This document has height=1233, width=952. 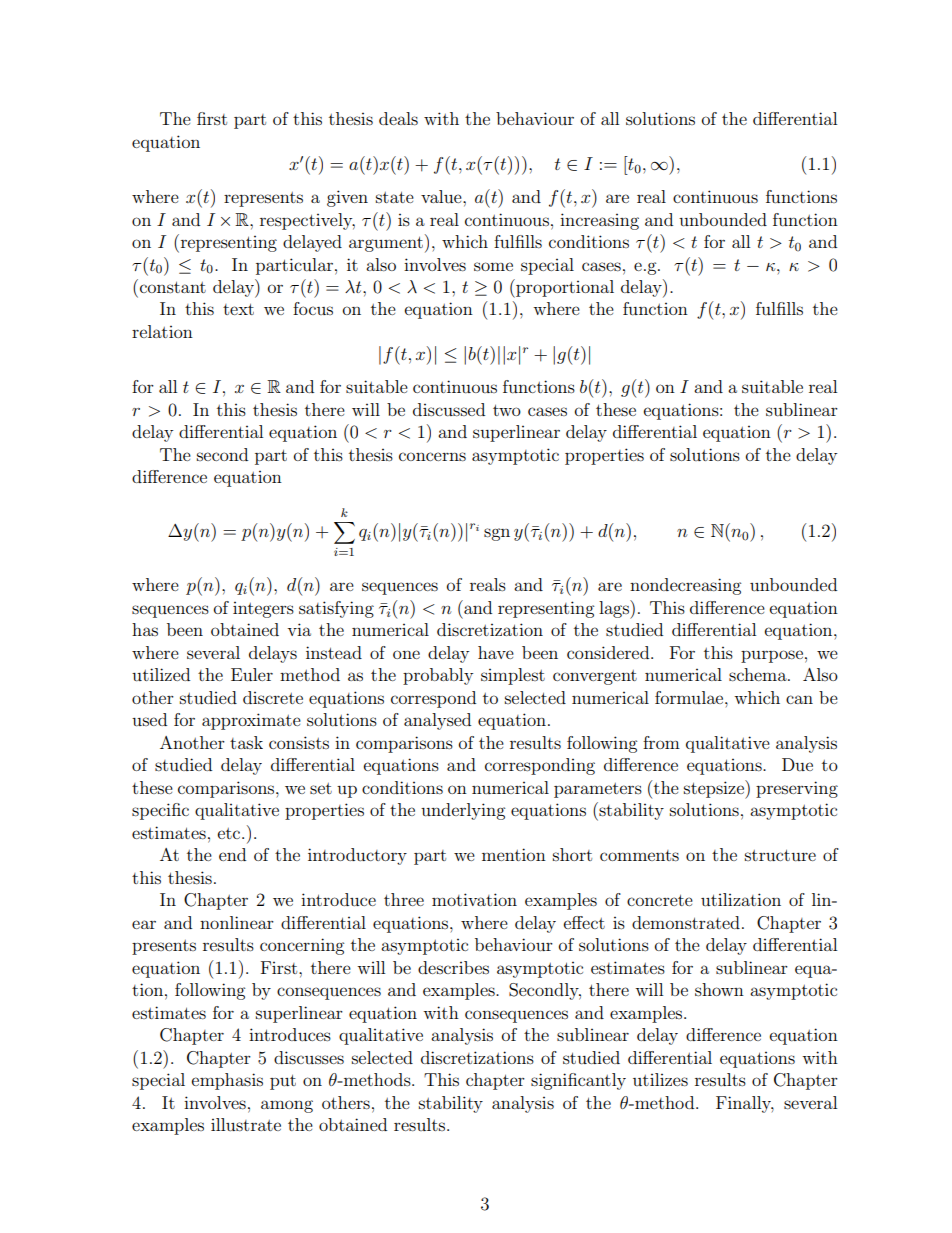 What do you see at coordinates (578, 1081) in the document?
I see `significantly` at bounding box center [578, 1081].
